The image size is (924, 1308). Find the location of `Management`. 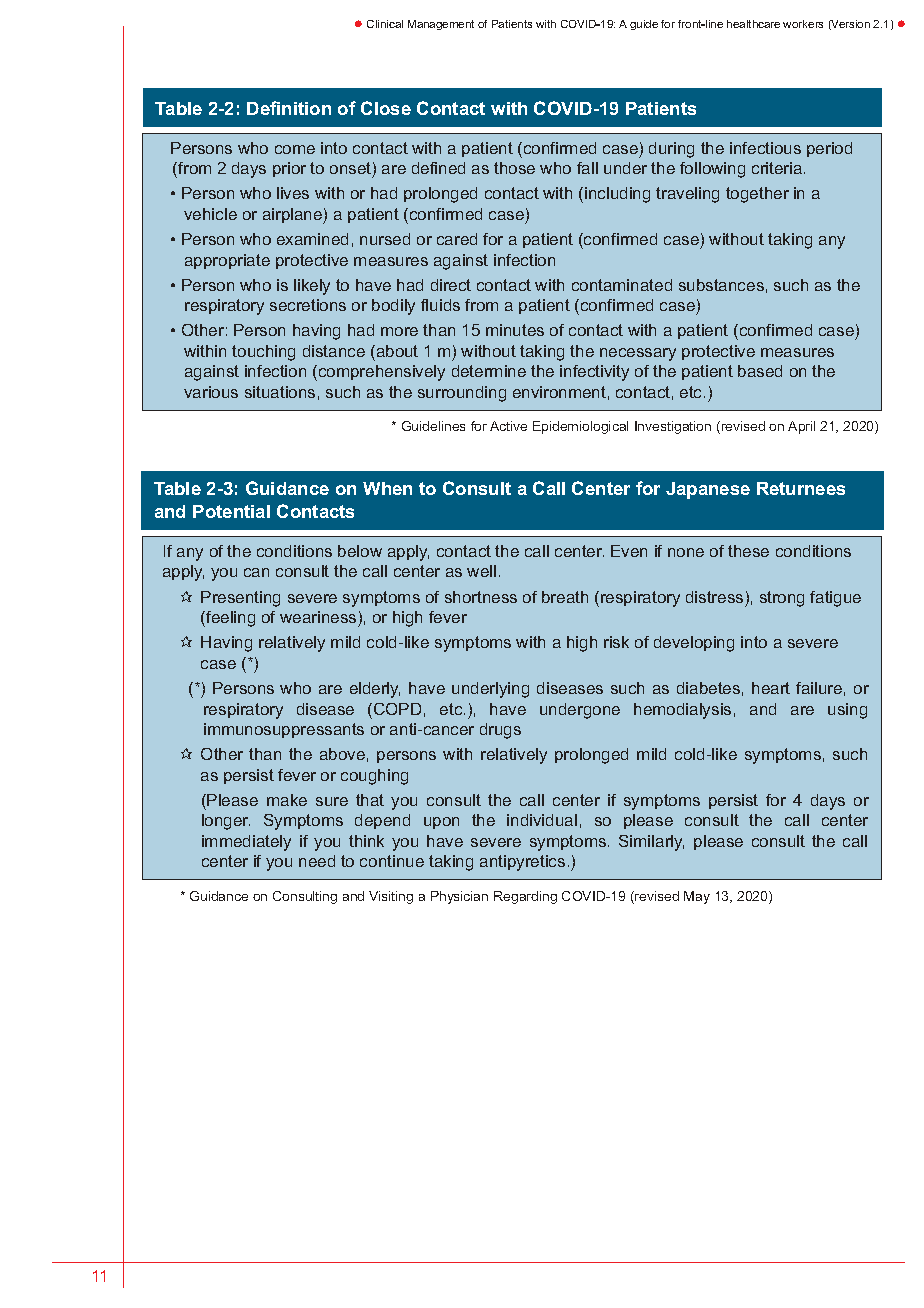

Management is located at coordinates (441, 25).
